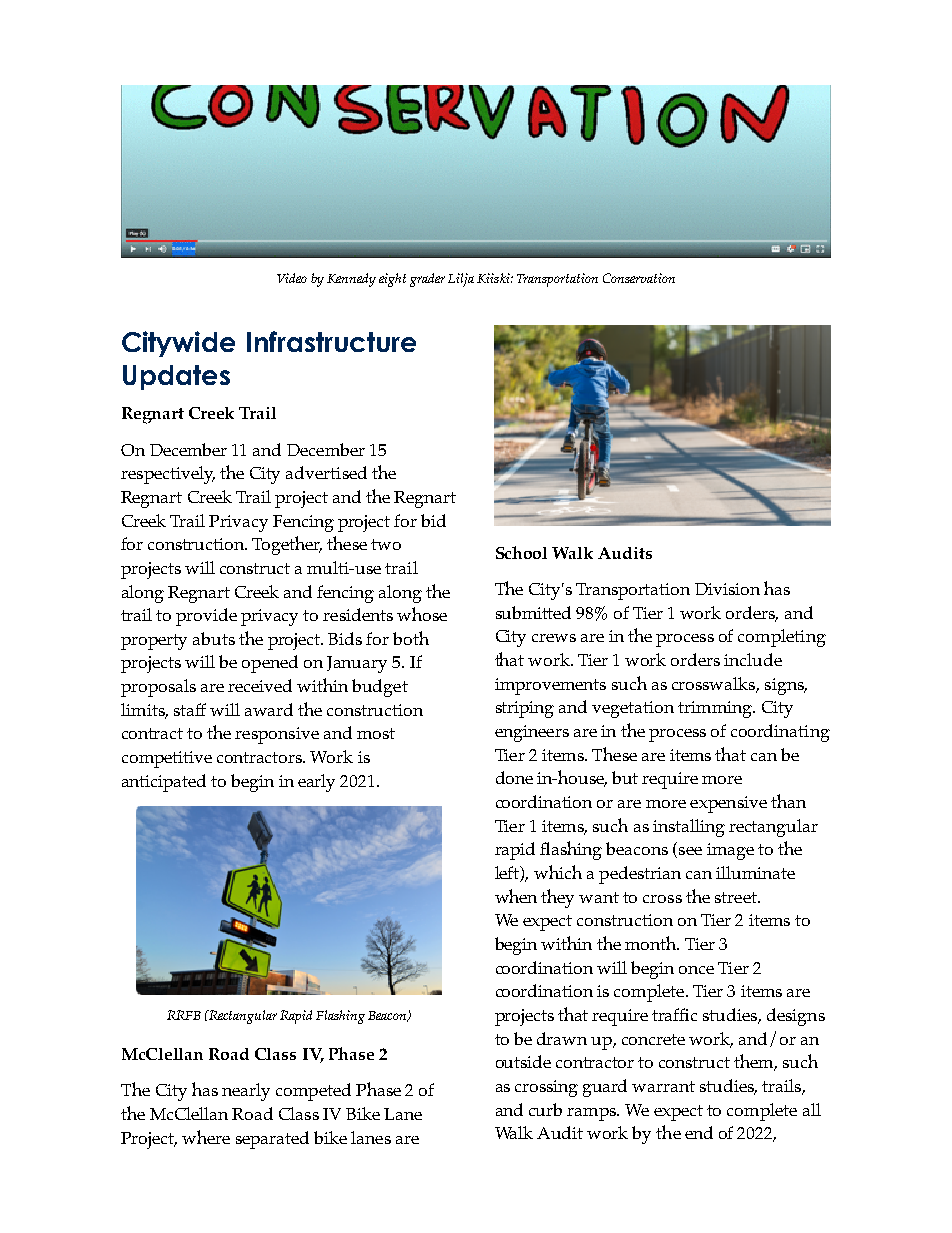  What do you see at coordinates (525, 709) in the screenshot?
I see `striping` at bounding box center [525, 709].
